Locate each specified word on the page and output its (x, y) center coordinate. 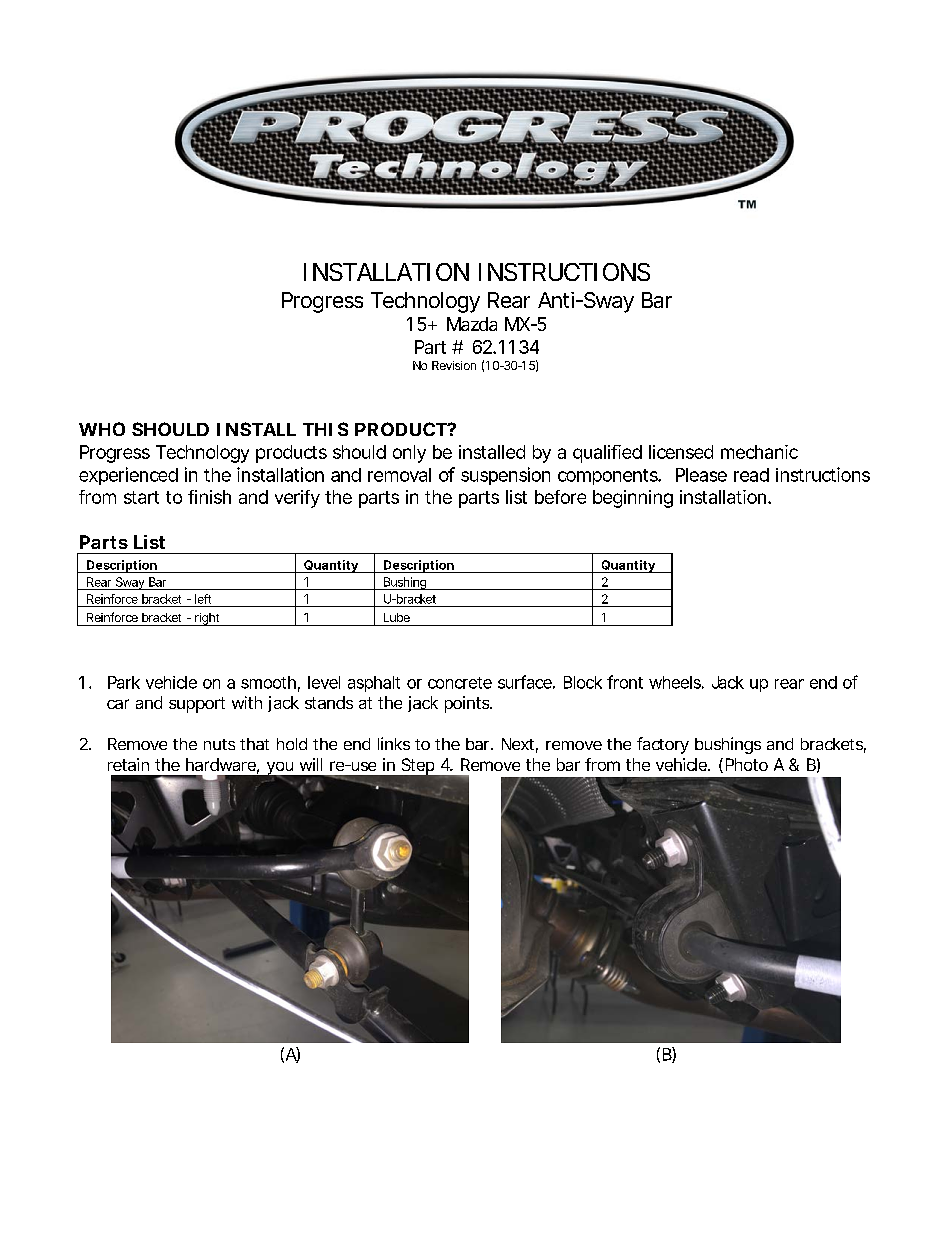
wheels (676, 682)
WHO (102, 429)
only (409, 454)
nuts (219, 744)
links (394, 743)
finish (209, 497)
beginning (633, 499)
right (208, 619)
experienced (128, 476)
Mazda (472, 324)
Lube (397, 617)
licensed (681, 452)
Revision (454, 365)
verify (297, 499)
